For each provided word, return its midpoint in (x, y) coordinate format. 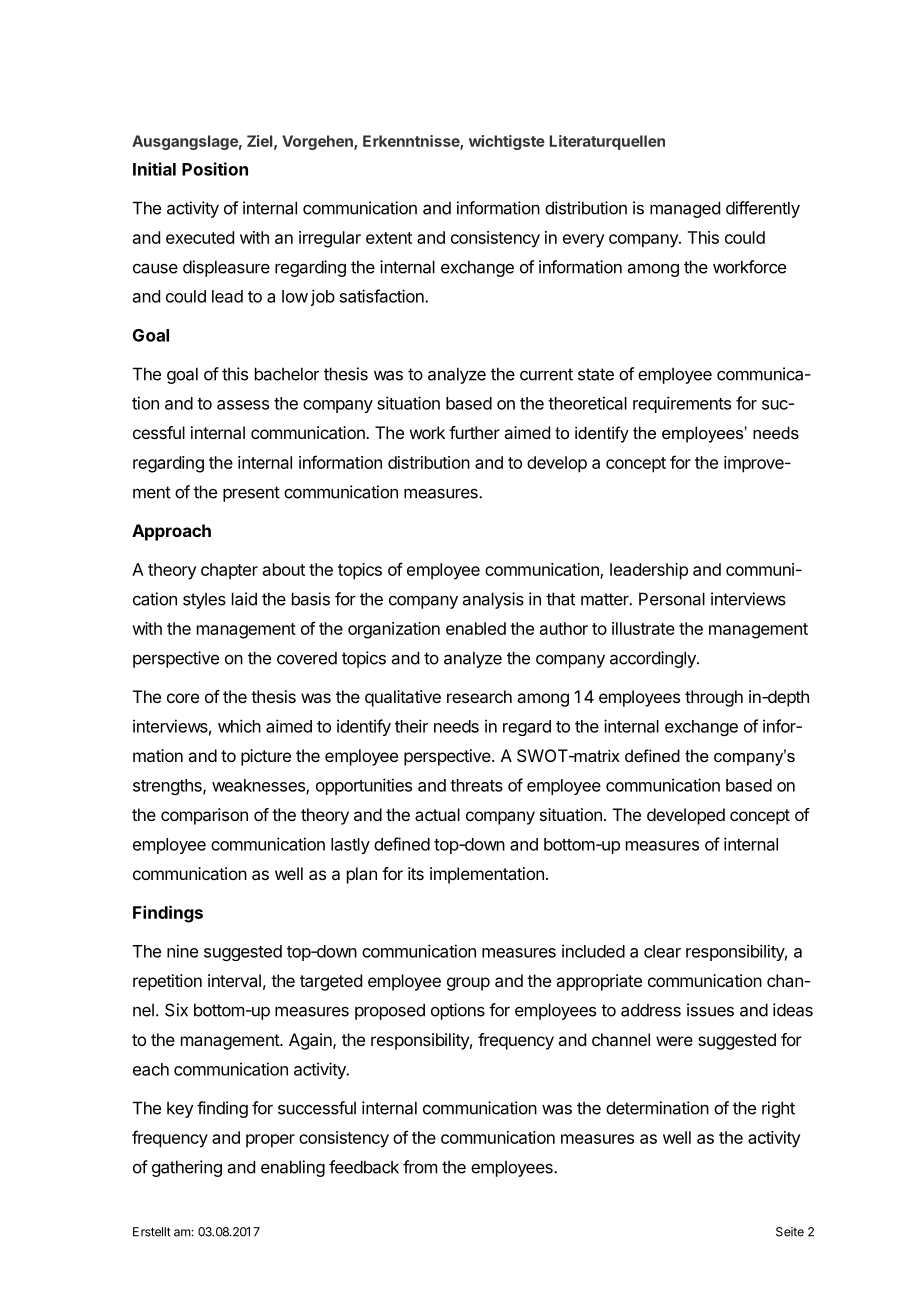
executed (200, 237)
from (420, 1167)
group (468, 984)
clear (662, 951)
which (239, 726)
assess (243, 405)
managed (685, 209)
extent (389, 238)
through (714, 698)
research (479, 696)
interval (234, 980)
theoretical (587, 403)
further (474, 432)
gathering (187, 1168)
